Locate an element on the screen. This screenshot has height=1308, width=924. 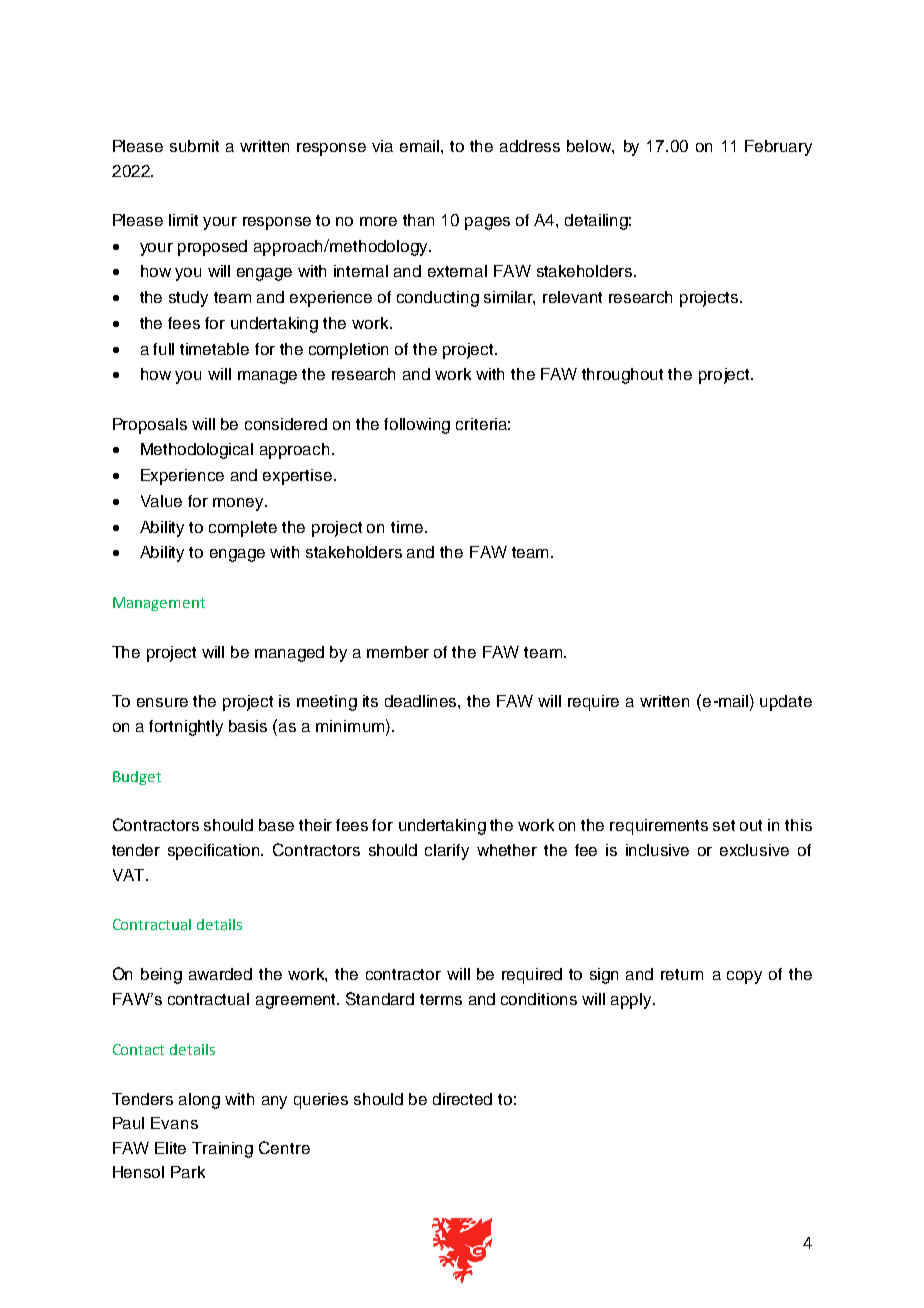
submit is located at coordinates (194, 146).
